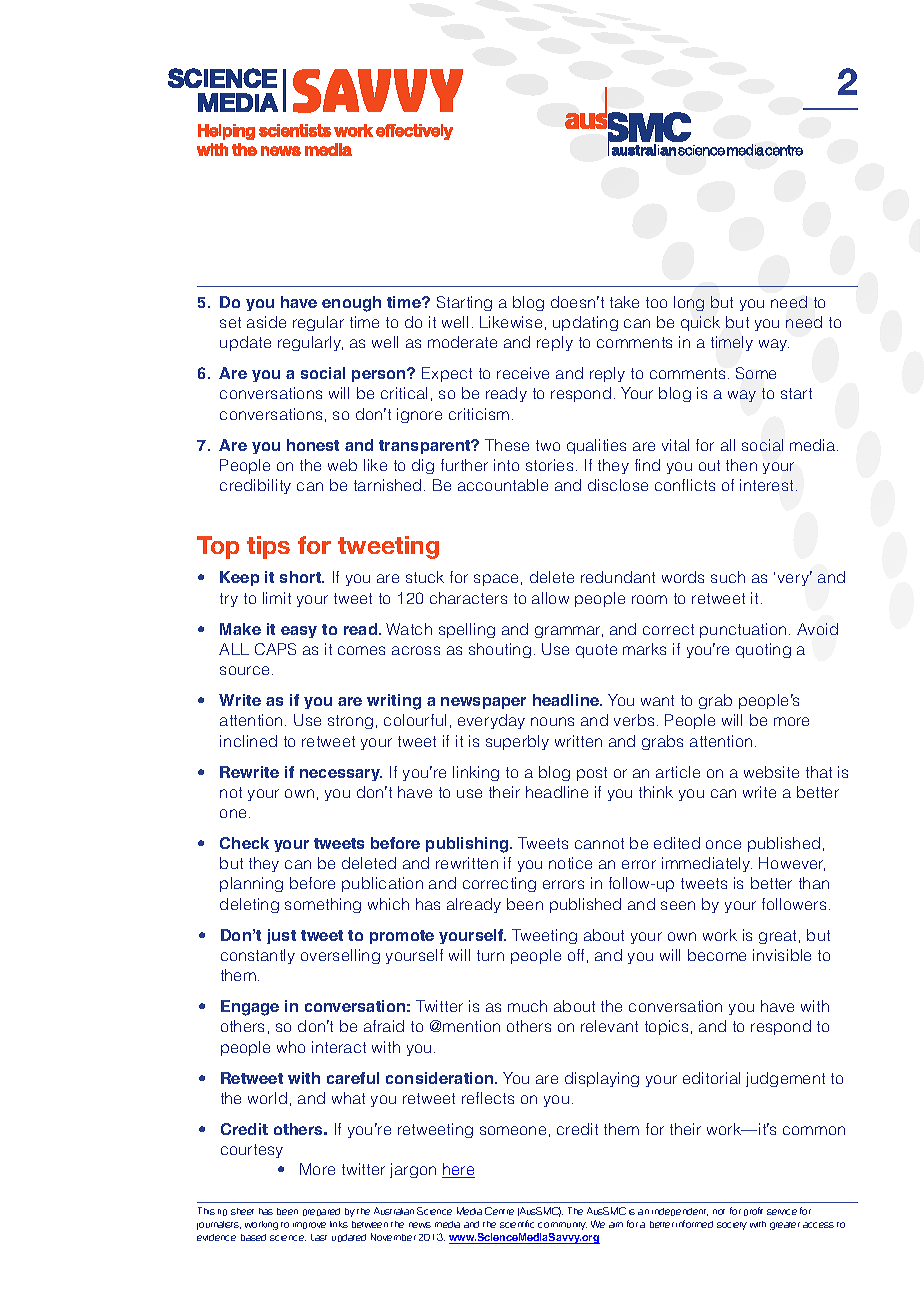 The image size is (924, 1308). Describe the element at coordinates (248, 741) in the screenshot. I see `inclined` at that location.
